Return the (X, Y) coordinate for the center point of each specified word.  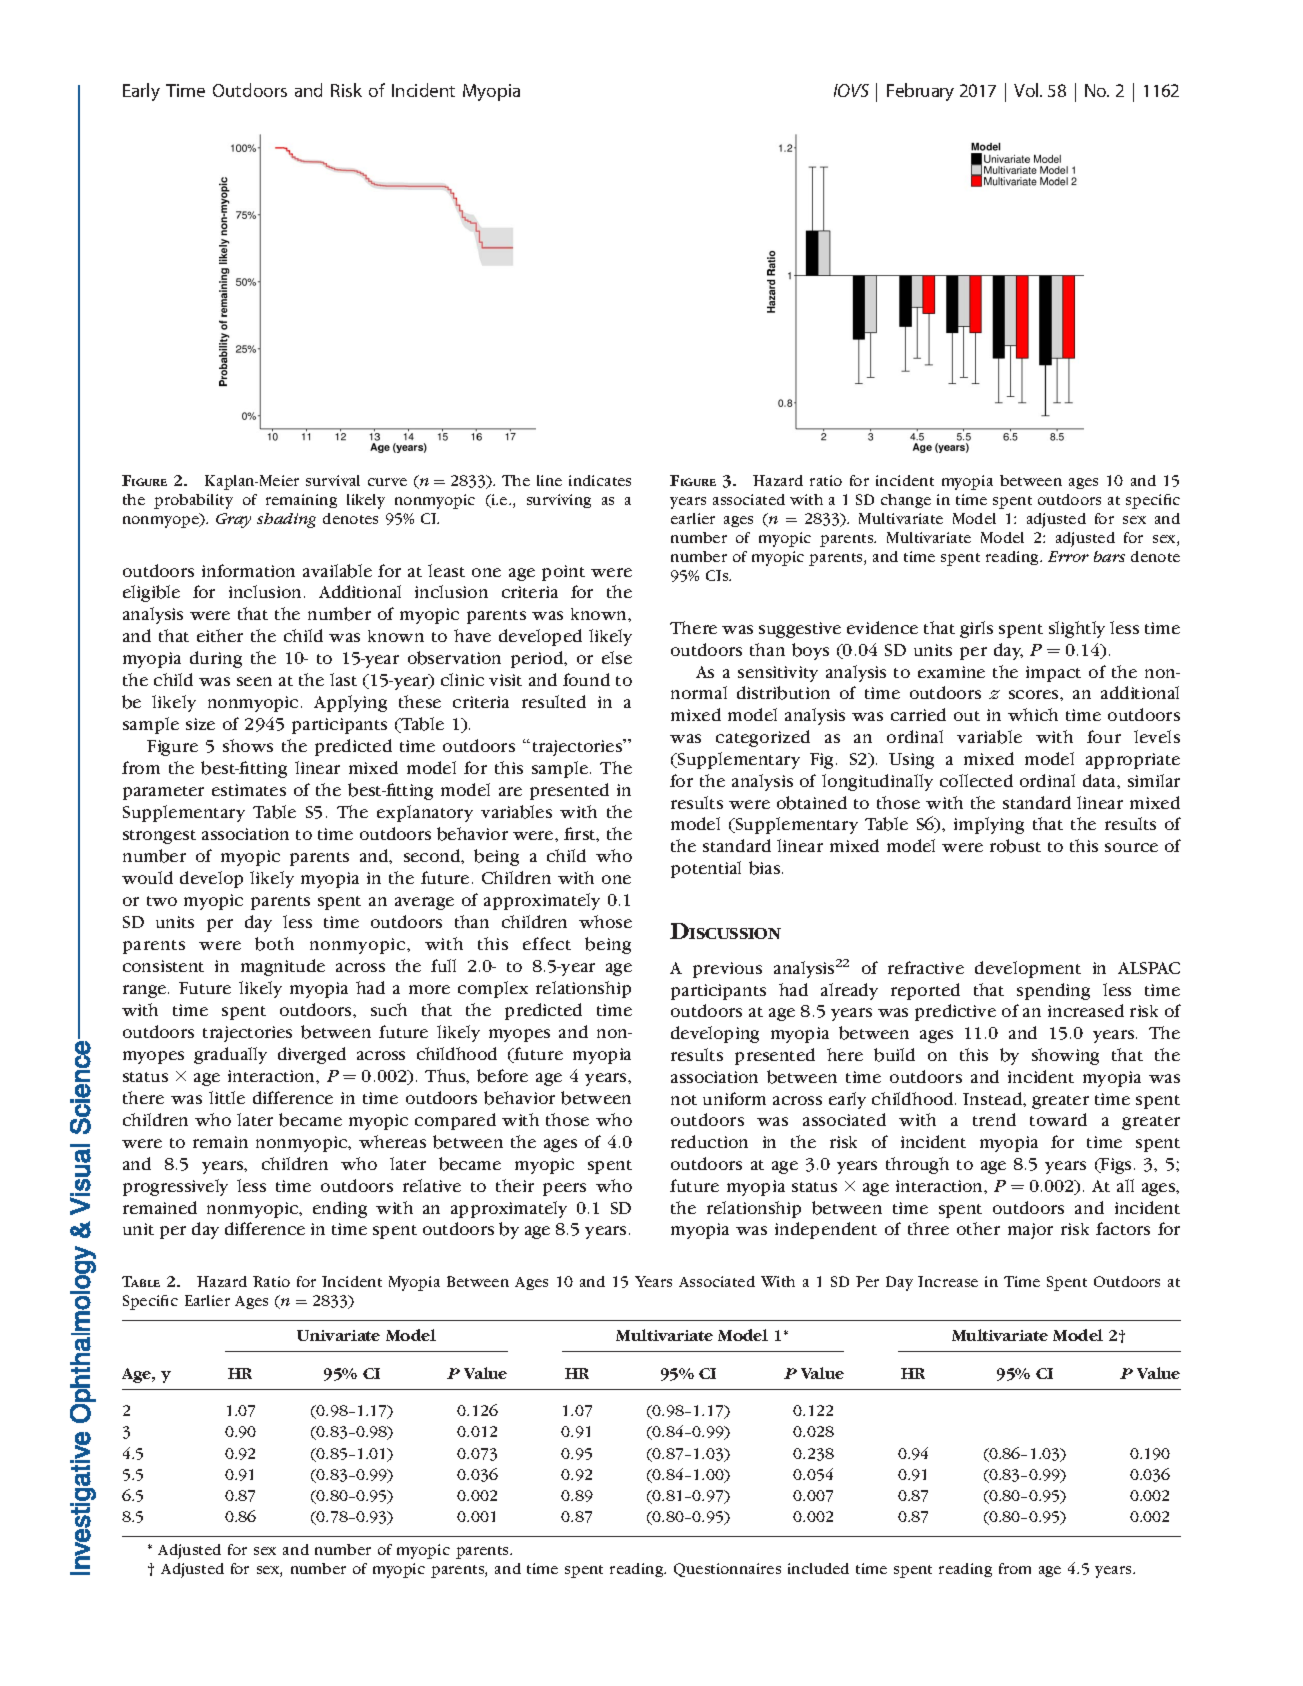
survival (333, 480)
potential (706, 869)
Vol (1027, 90)
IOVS (851, 90)
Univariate (338, 1335)
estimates (249, 790)
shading (286, 520)
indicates (600, 480)
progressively (175, 1187)
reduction (709, 1141)
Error (1068, 556)
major (1030, 1231)
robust (1015, 846)
